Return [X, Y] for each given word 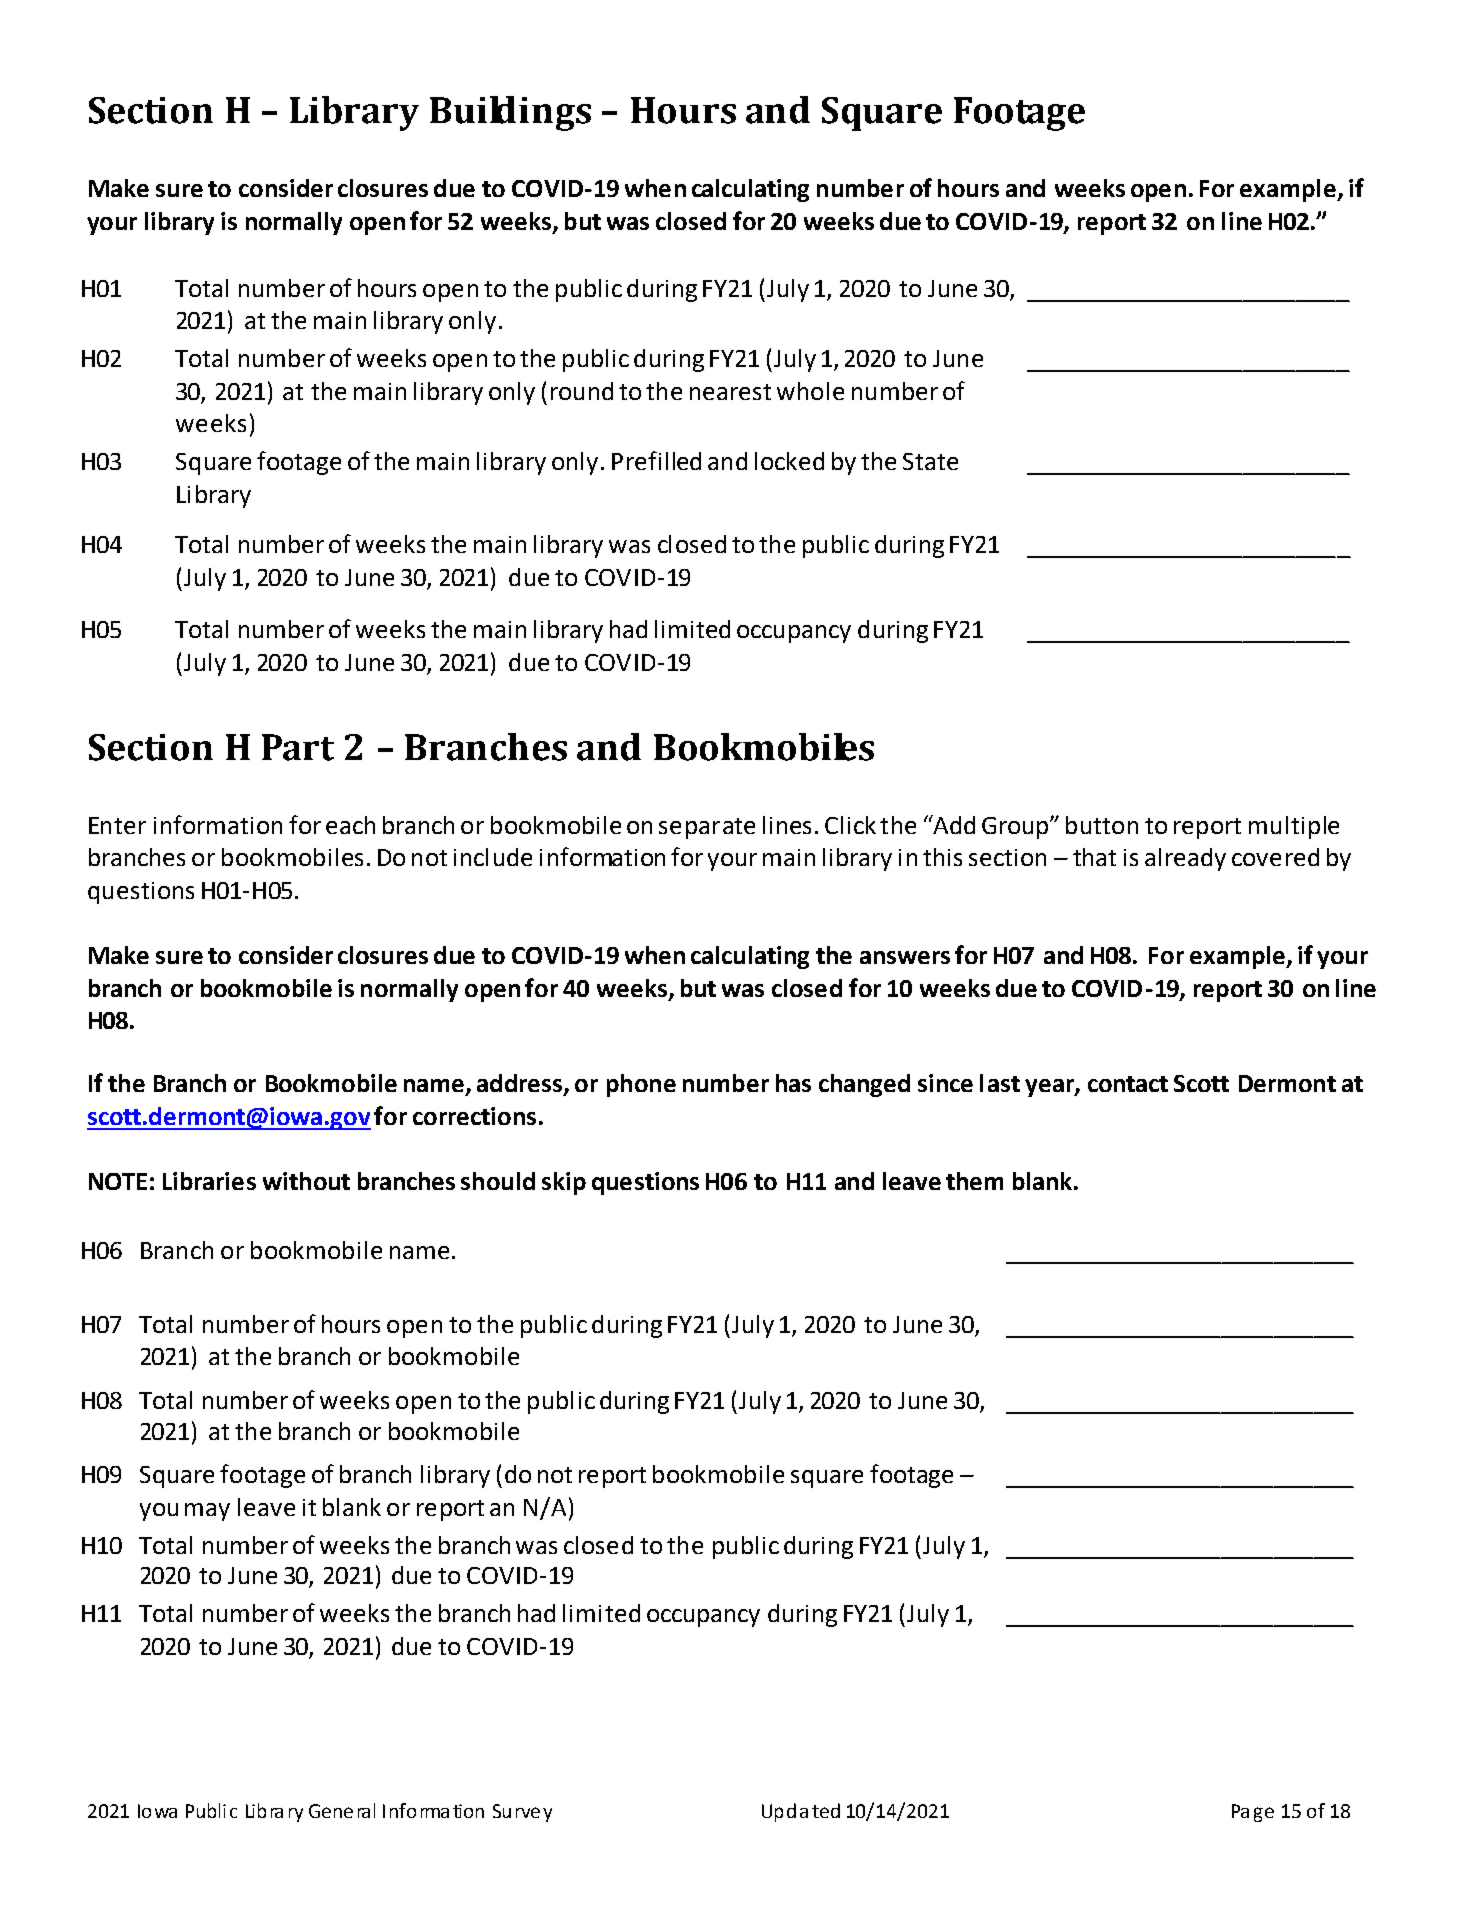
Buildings [510, 113]
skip [564, 1183]
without [306, 1181]
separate [707, 828]
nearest [730, 392]
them [974, 1181]
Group [1016, 828]
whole [810, 391]
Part [298, 747]
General [342, 1810]
